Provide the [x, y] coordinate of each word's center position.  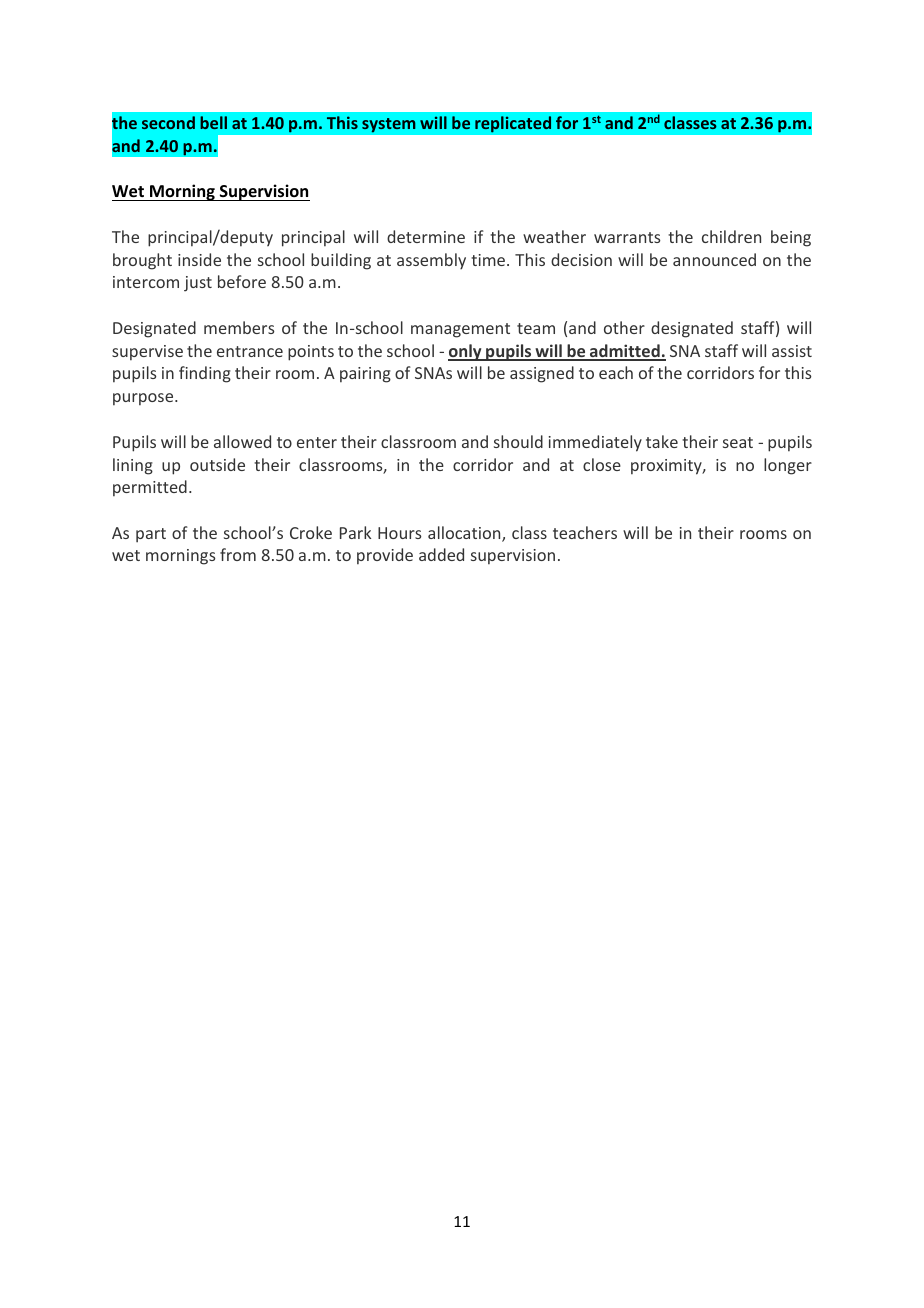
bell [213, 122]
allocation [465, 534]
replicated [513, 124]
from [238, 554]
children [731, 236]
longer [788, 466]
